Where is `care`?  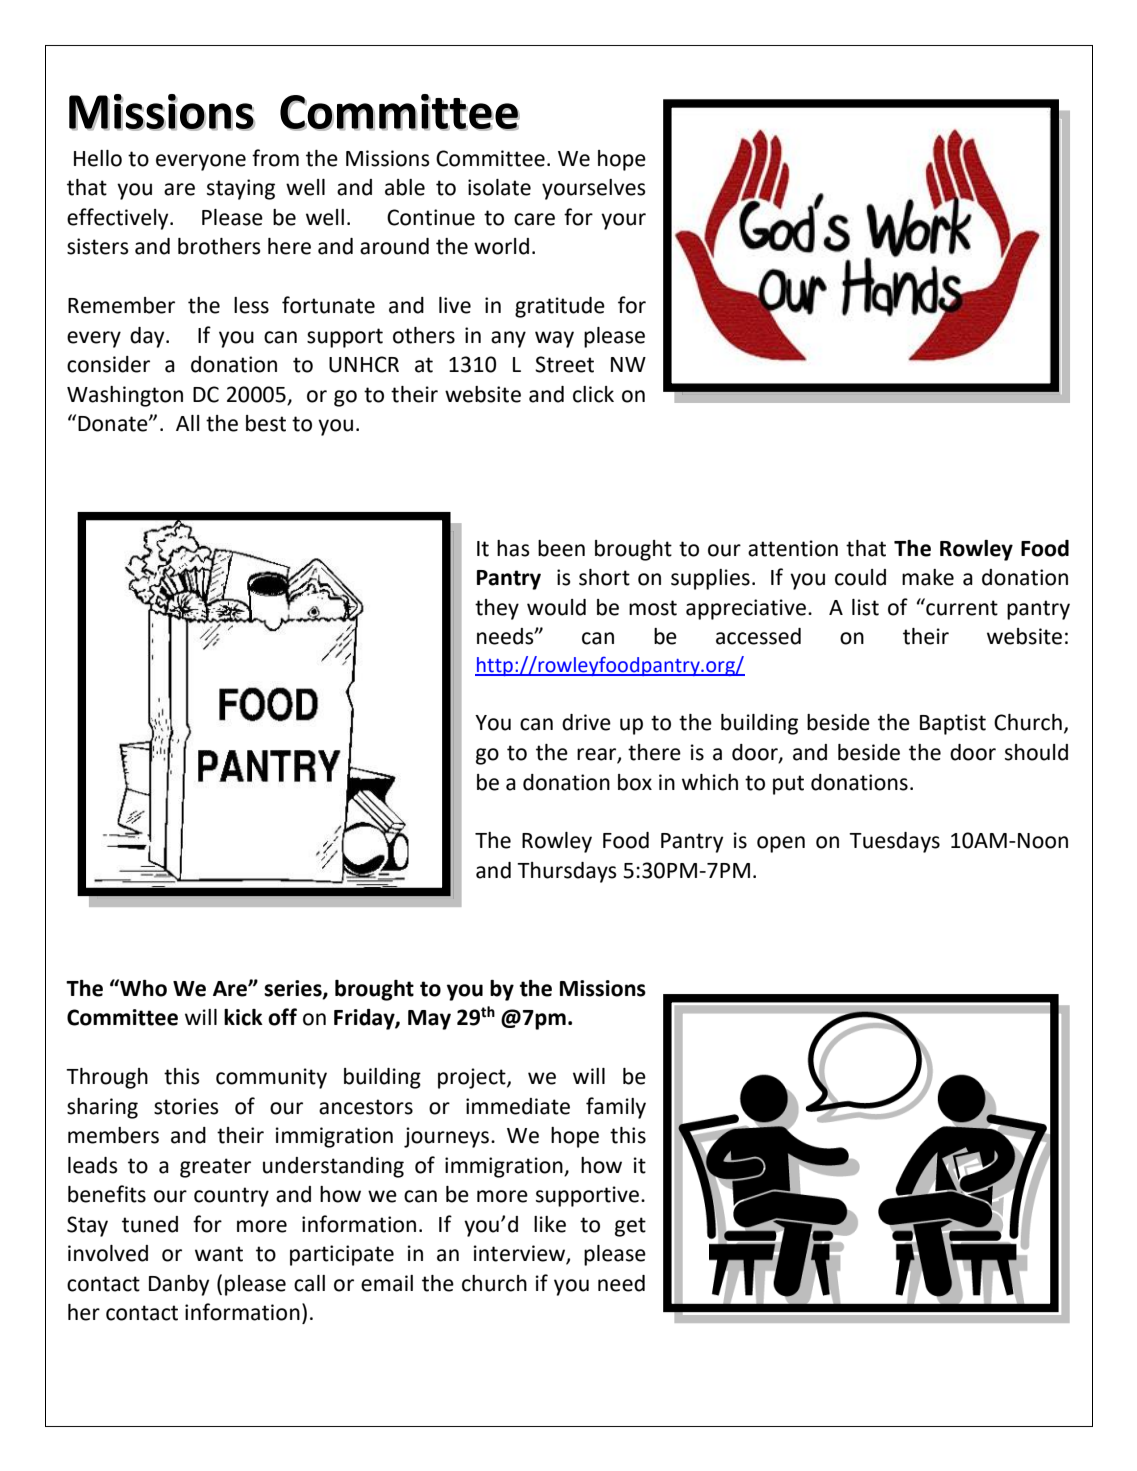
care is located at coordinates (534, 219).
